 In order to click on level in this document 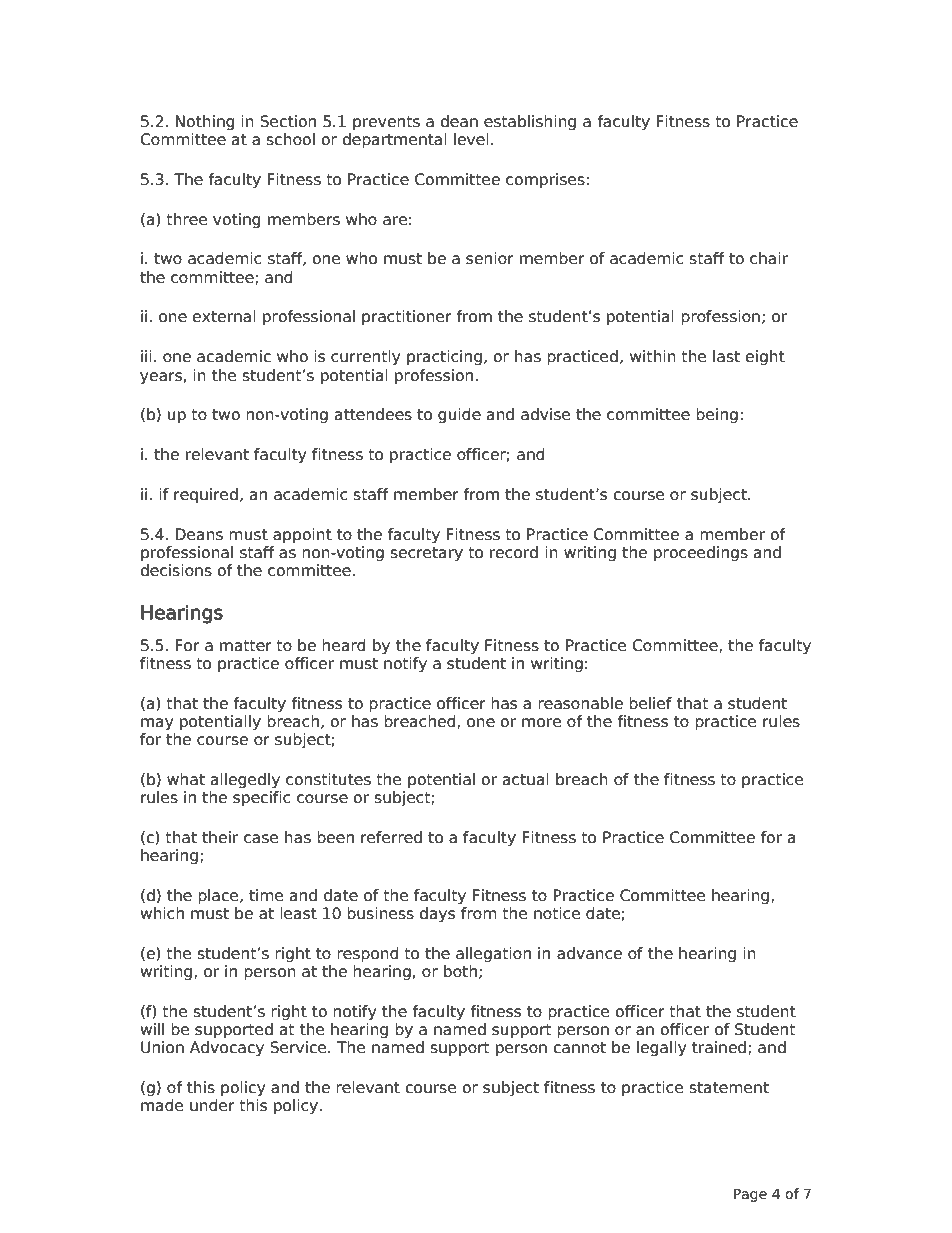, I will do `click(471, 139)`.
